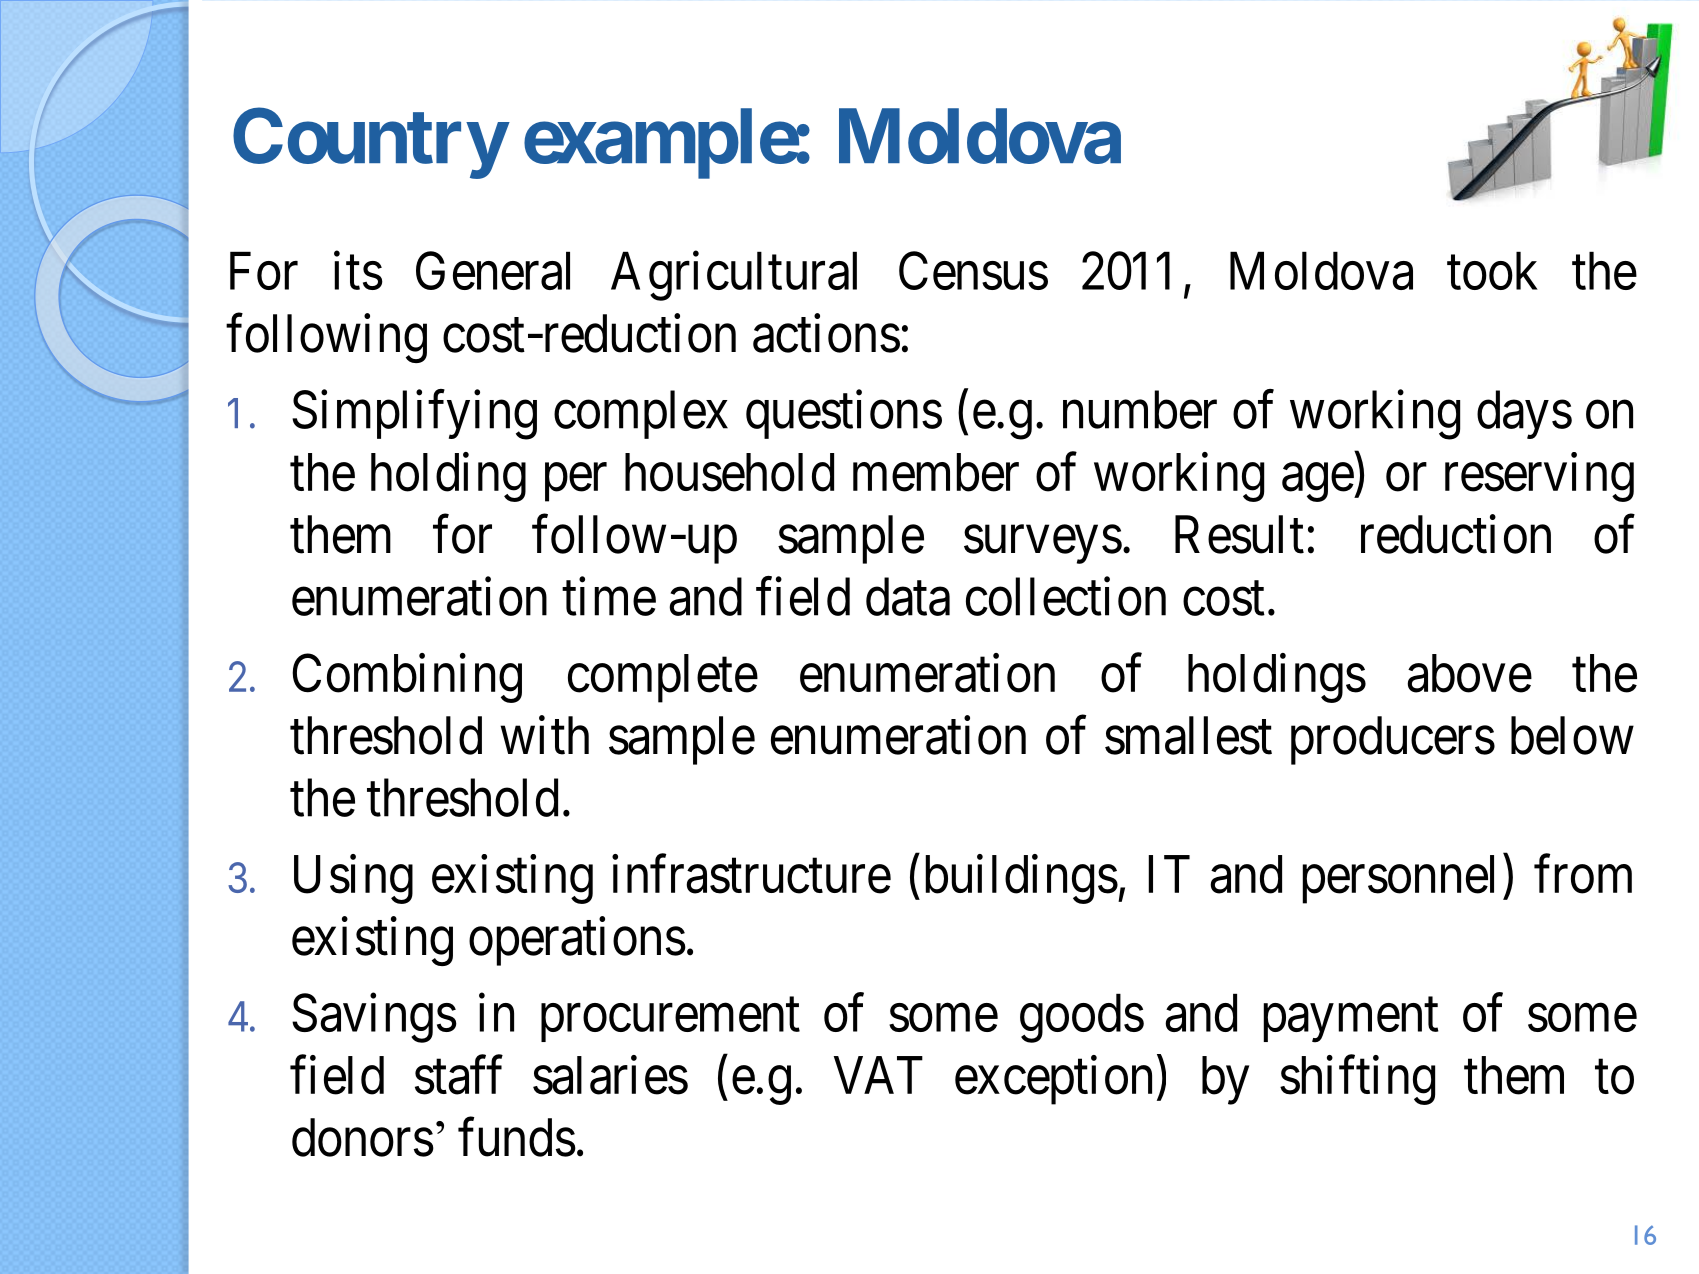 The image size is (1699, 1274). Describe the element at coordinates (734, 276) in the screenshot. I see `Agricultural` at that location.
